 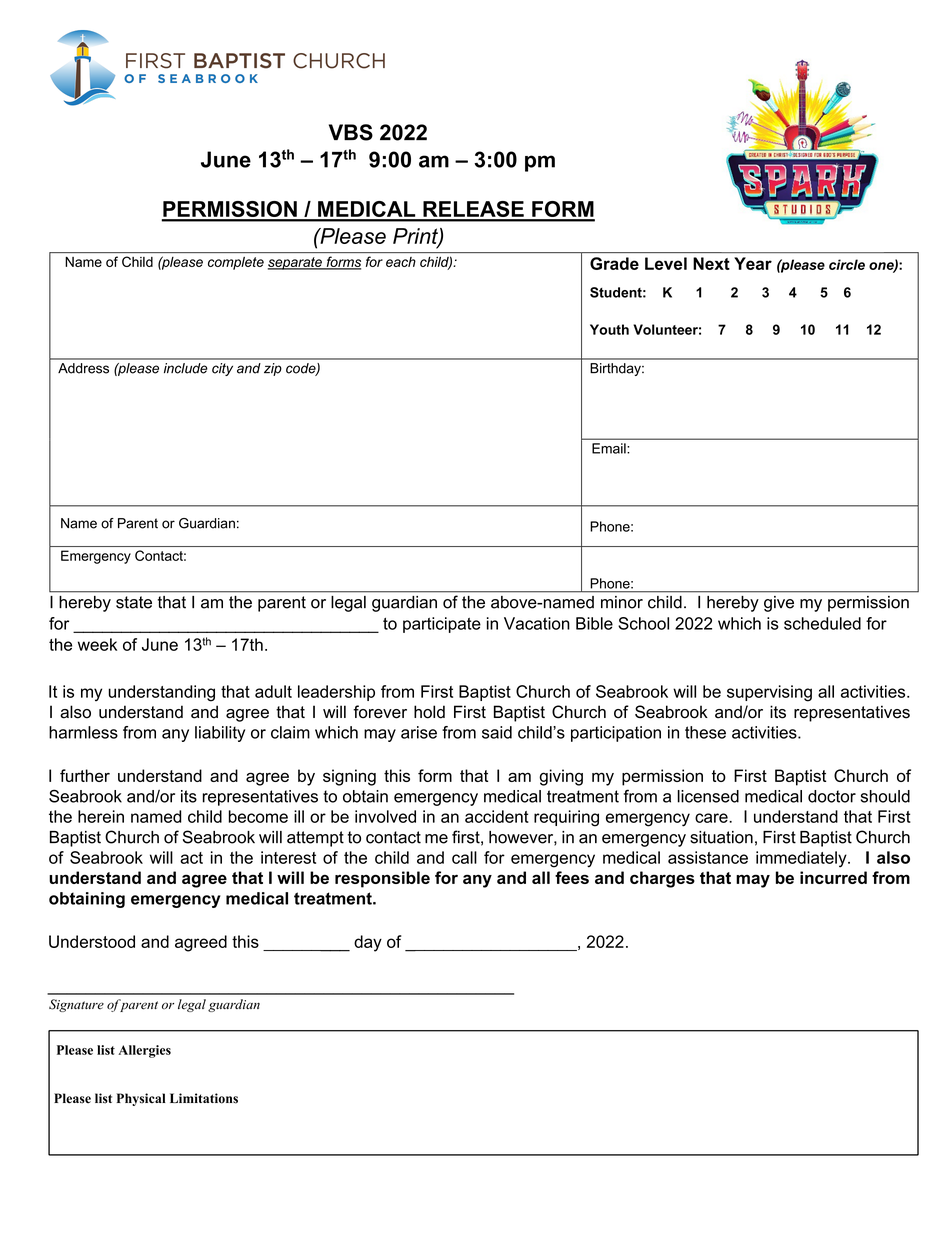 What do you see at coordinates (779, 604) in the screenshot?
I see `give` at bounding box center [779, 604].
